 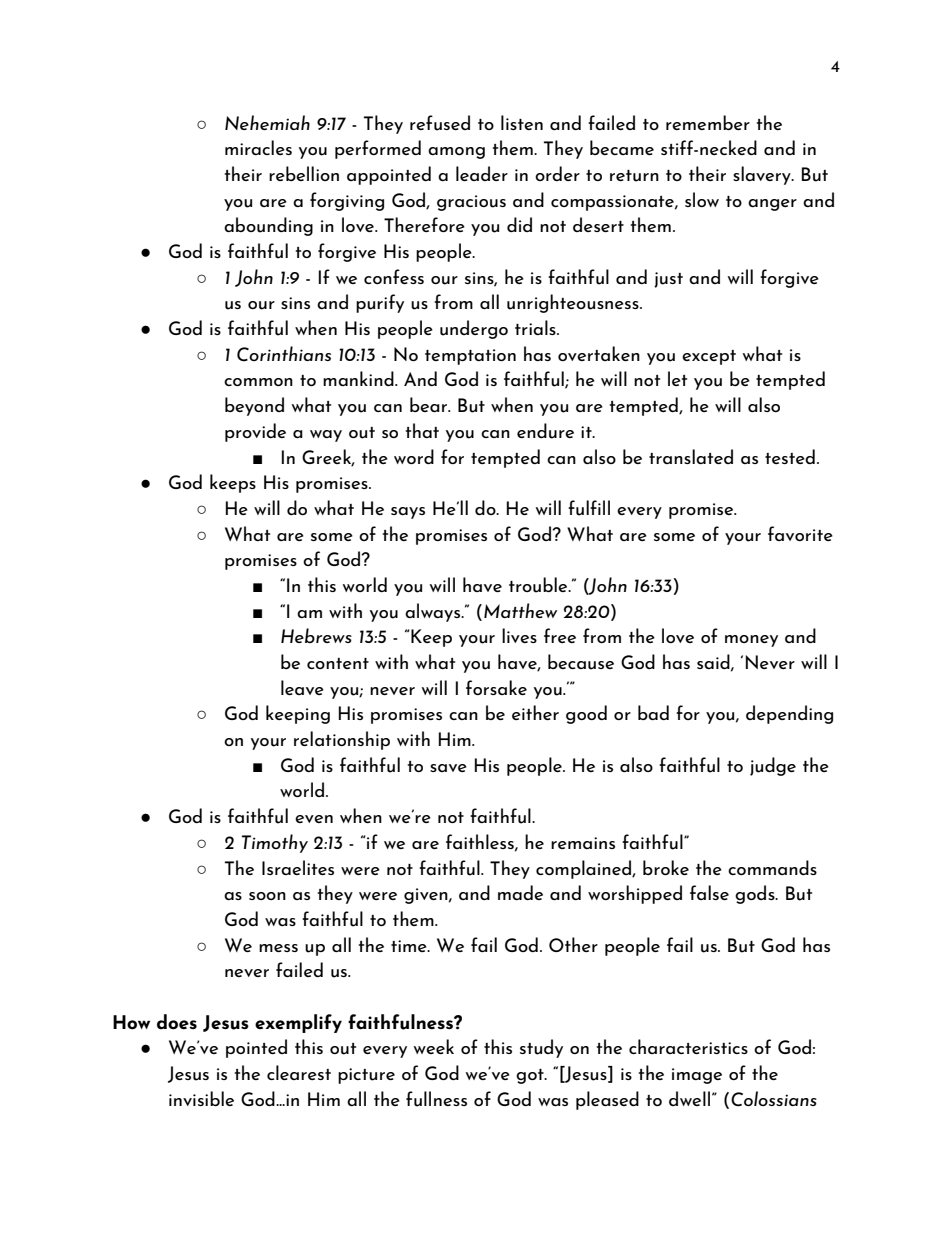 What do you see at coordinates (456, 153) in the document?
I see `among` at bounding box center [456, 153].
